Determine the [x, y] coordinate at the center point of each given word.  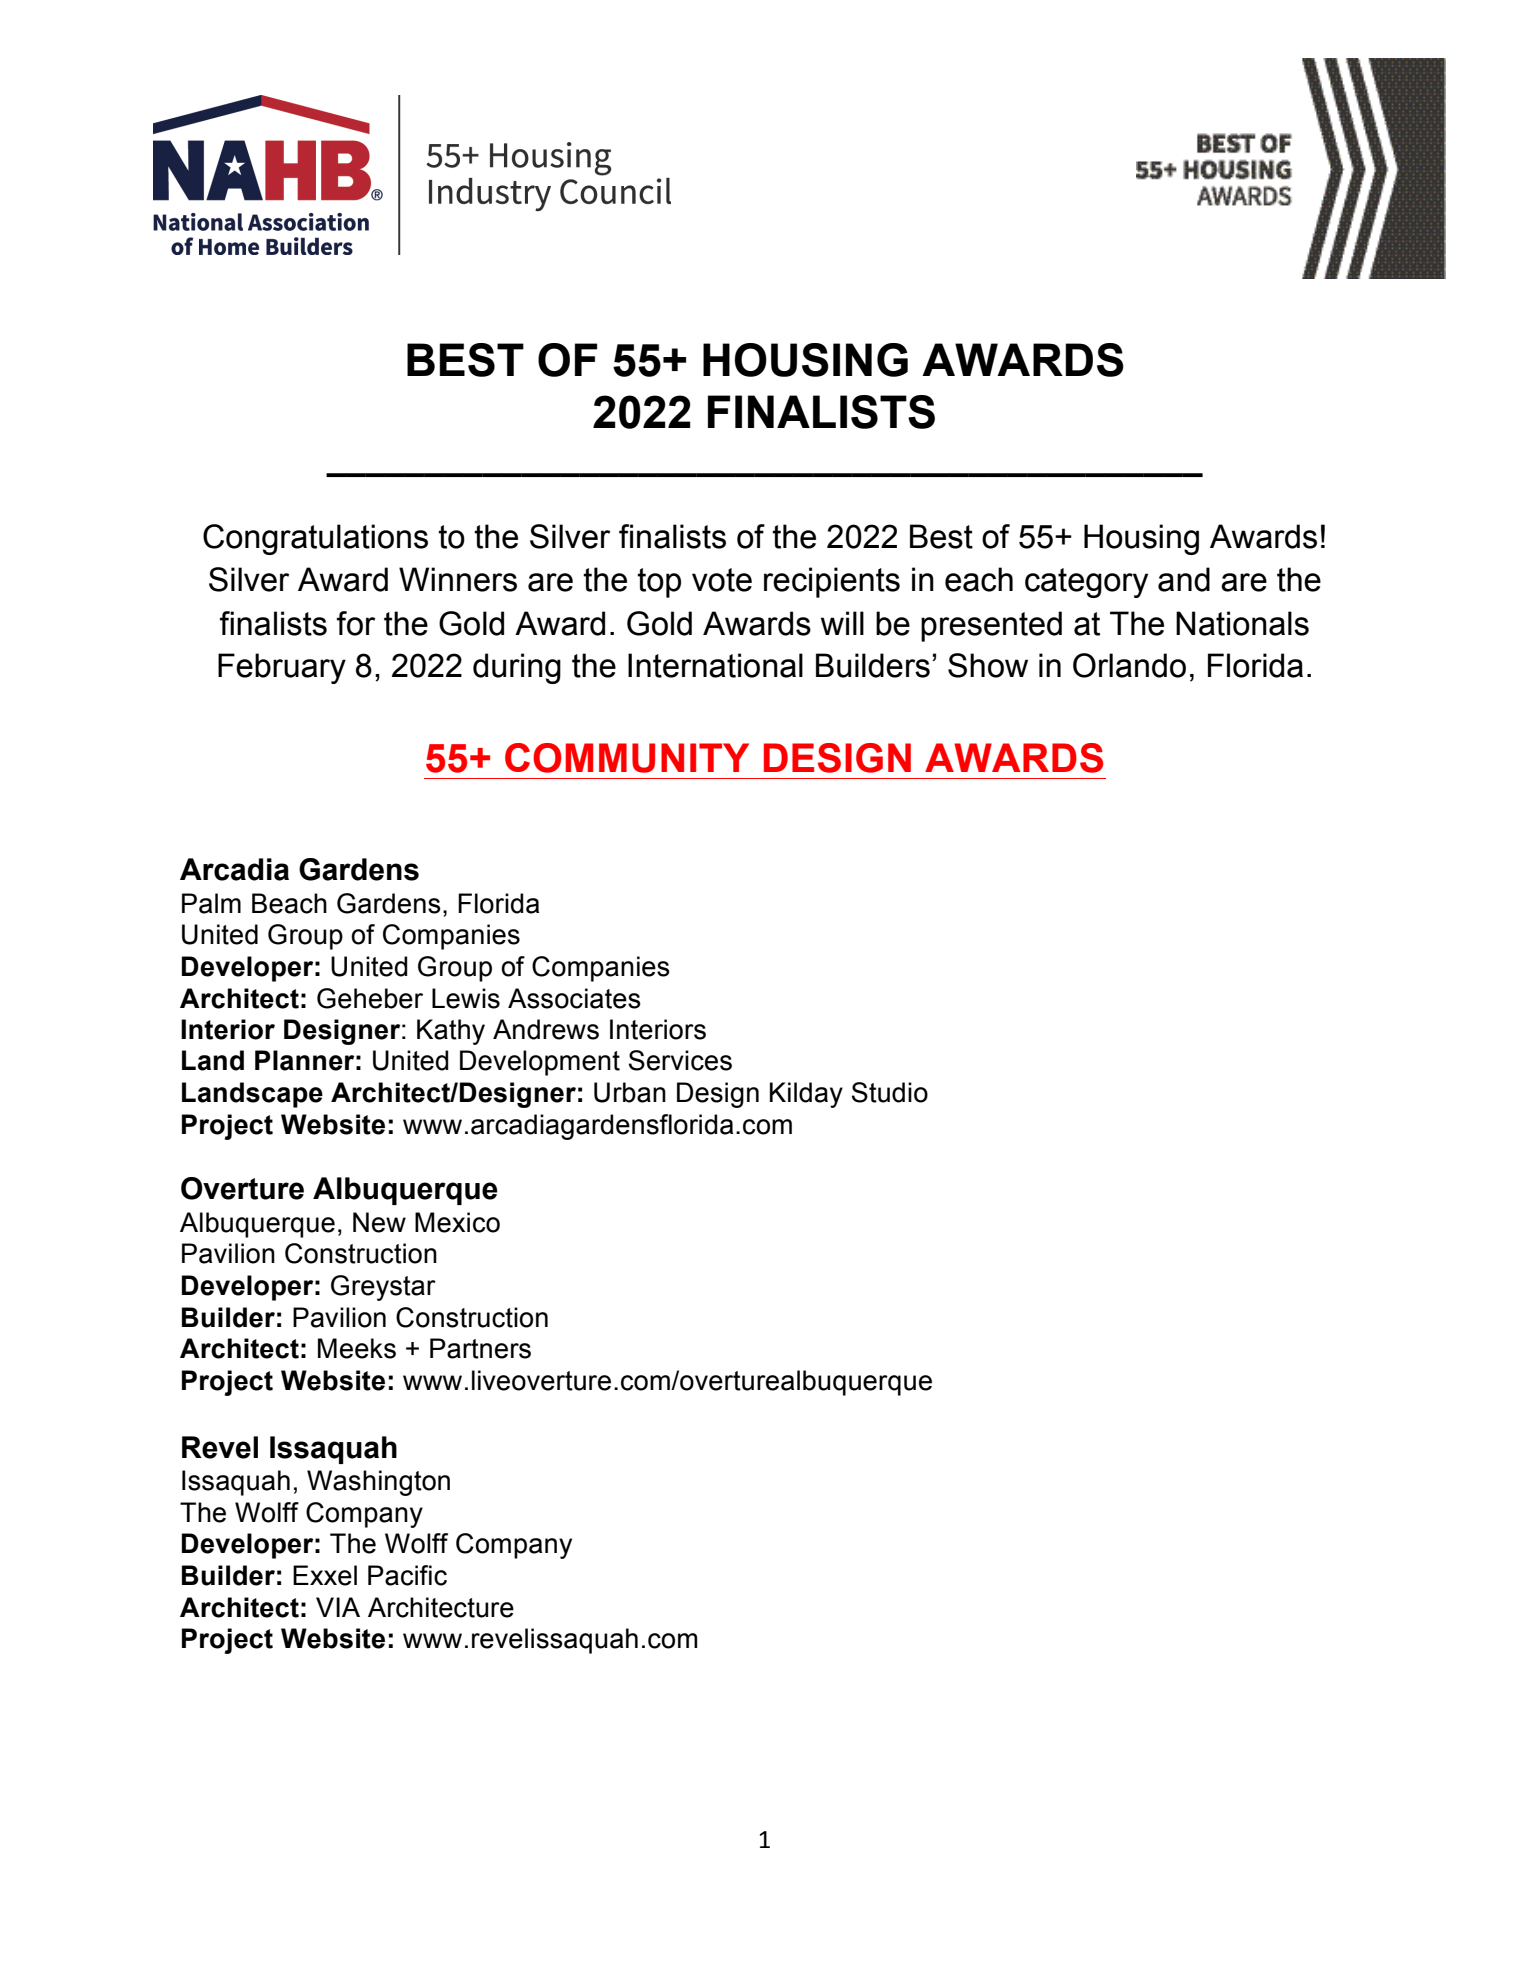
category [1086, 583]
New [379, 1222]
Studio [890, 1092]
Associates [574, 998]
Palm [211, 903]
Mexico [457, 1222]
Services [680, 1060]
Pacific [407, 1575]
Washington [378, 1483]
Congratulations [315, 539]
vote [722, 580]
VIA [338, 1607]
